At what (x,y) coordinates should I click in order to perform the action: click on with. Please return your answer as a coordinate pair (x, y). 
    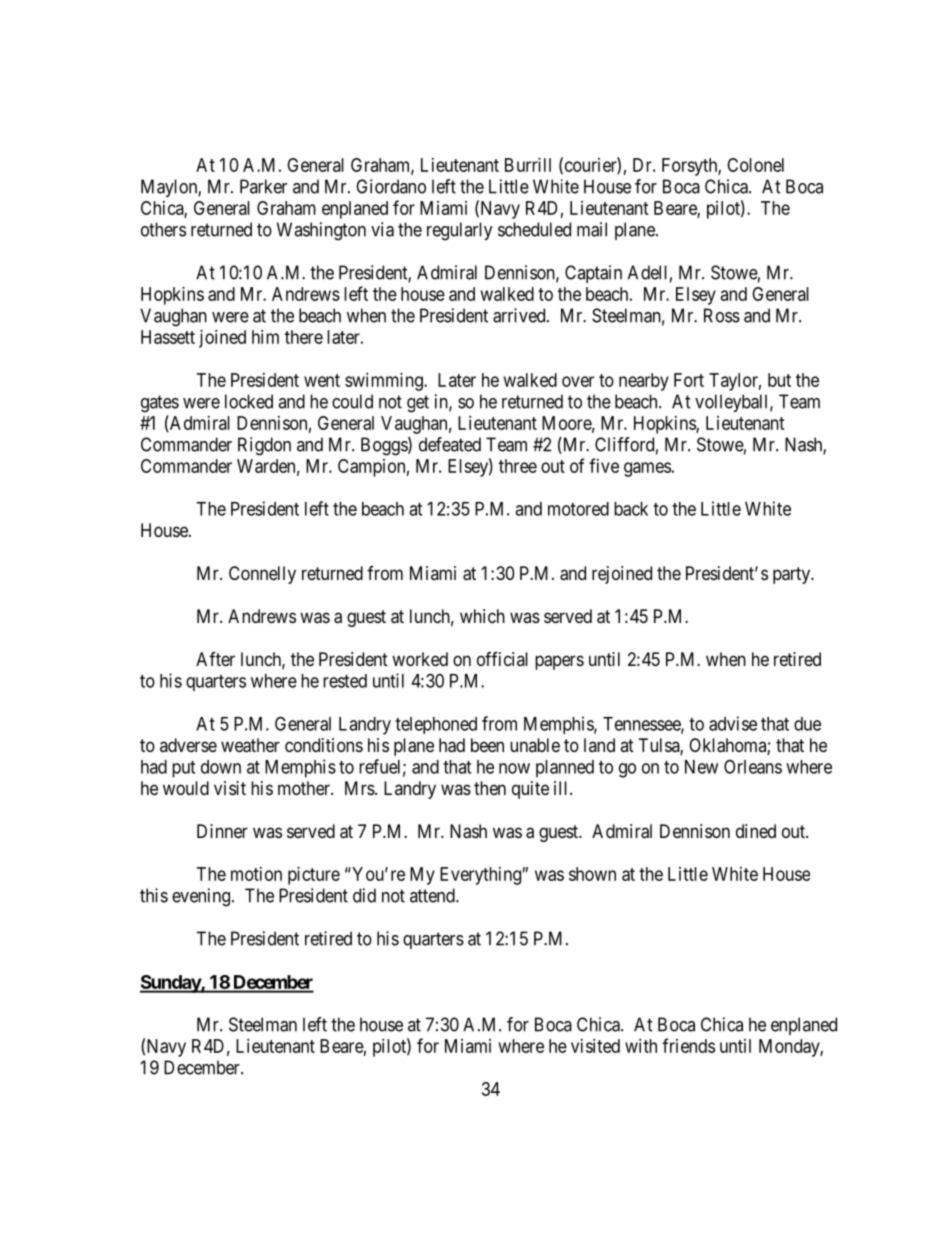
    Looking at the image, I should click on (641, 1046).
